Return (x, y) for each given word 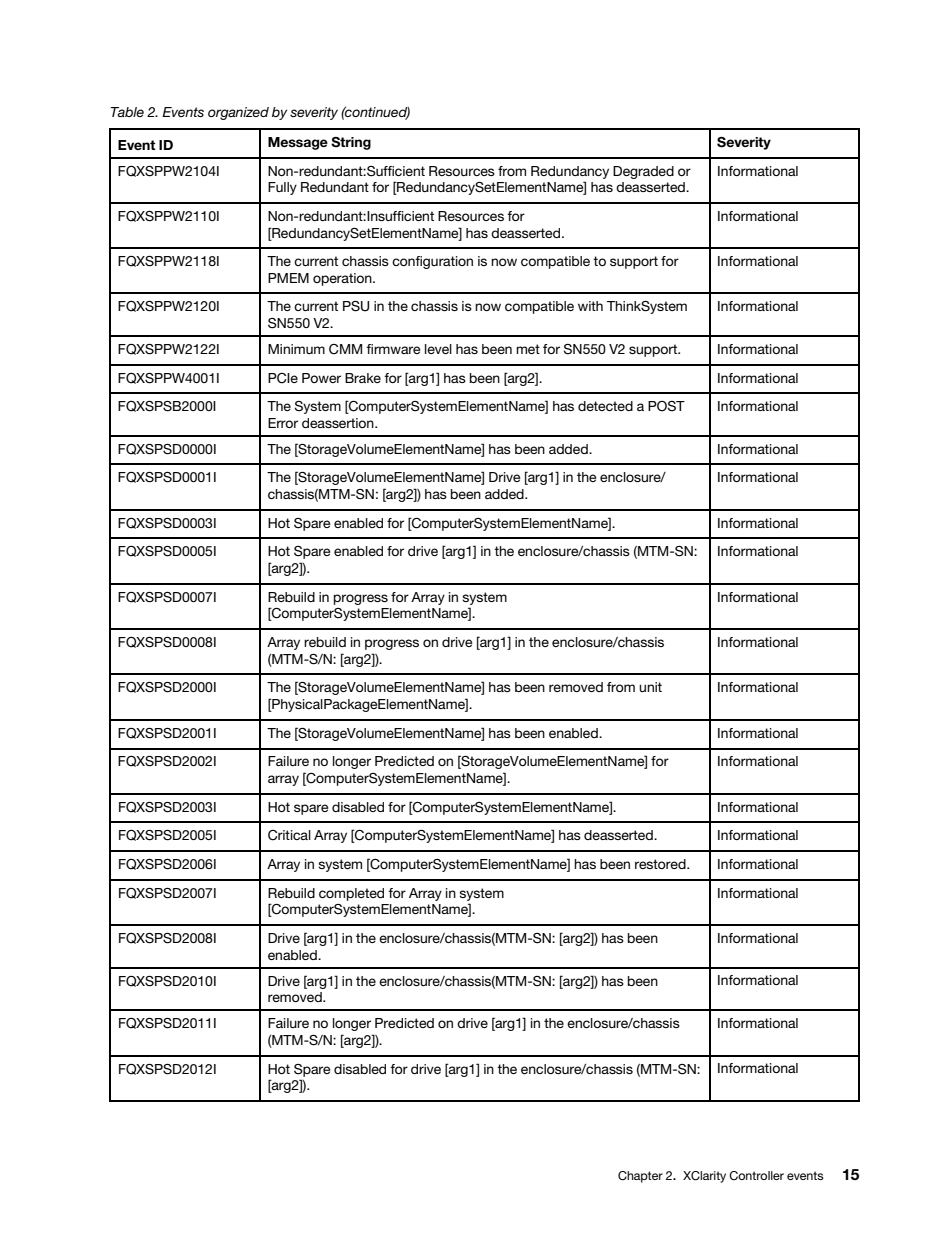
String (351, 143)
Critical (289, 835)
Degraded (643, 172)
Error (283, 423)
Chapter (640, 1177)
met (528, 349)
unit (650, 687)
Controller (756, 1176)
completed (351, 894)
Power (321, 378)
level (438, 349)
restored (661, 864)
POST (666, 406)
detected (605, 406)
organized (238, 113)
